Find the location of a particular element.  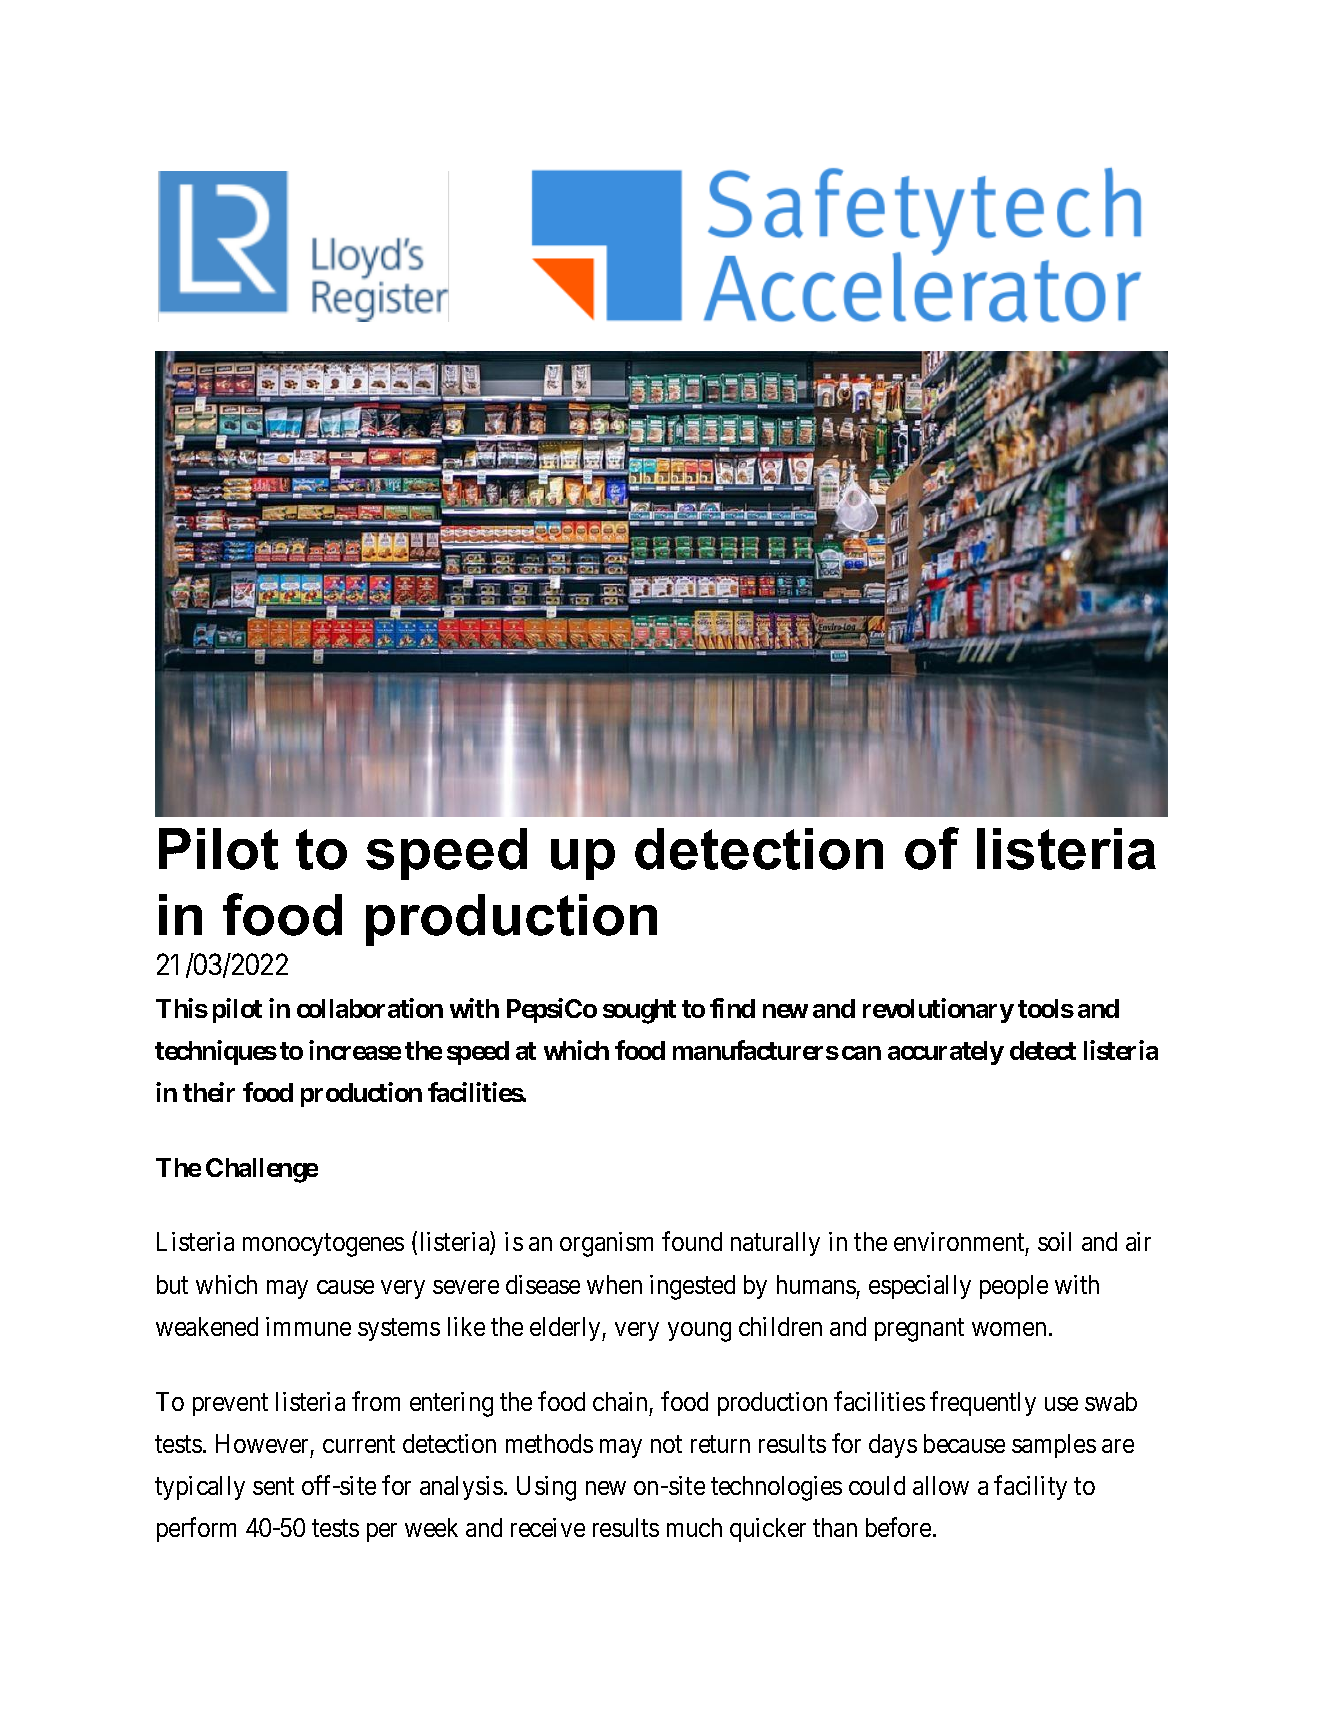

much is located at coordinates (694, 1527).
